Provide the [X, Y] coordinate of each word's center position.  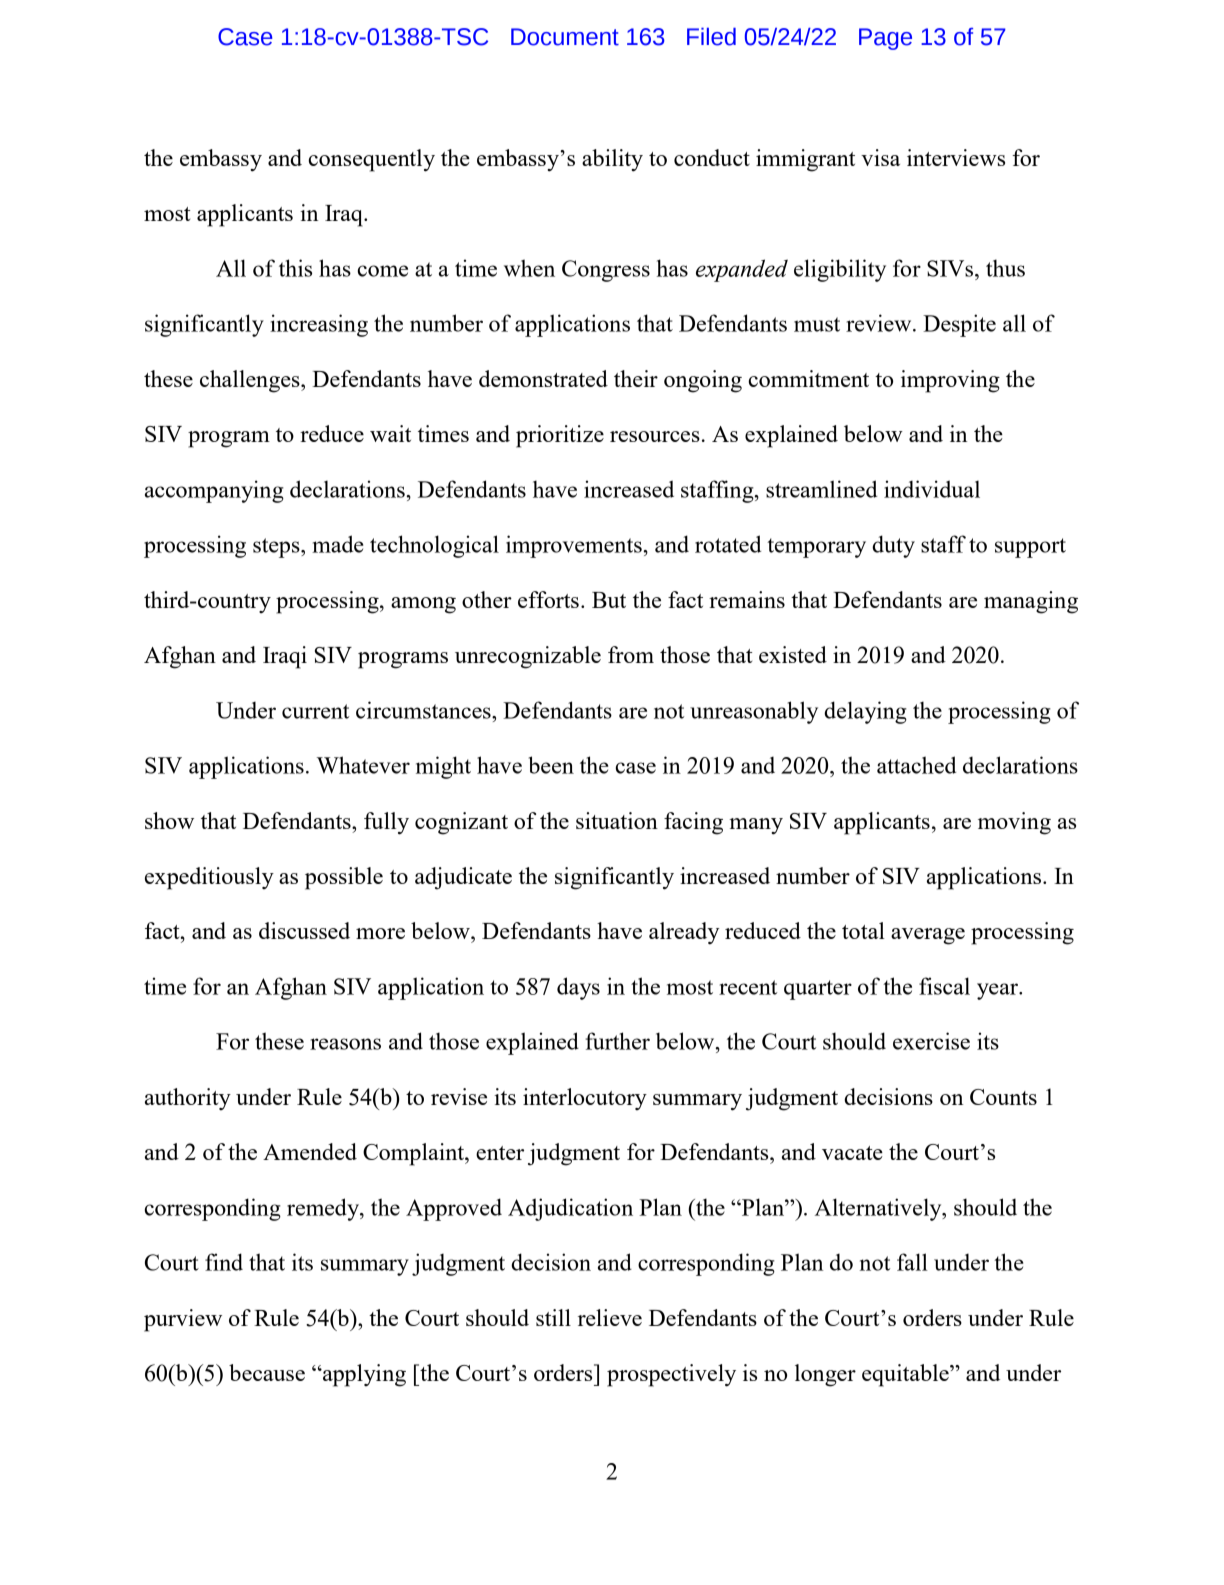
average [928, 936]
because [267, 1372]
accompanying [214, 491]
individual [932, 489]
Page [885, 39]
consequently [371, 160]
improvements [574, 546]
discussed [304, 930]
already [684, 933]
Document [565, 37]
